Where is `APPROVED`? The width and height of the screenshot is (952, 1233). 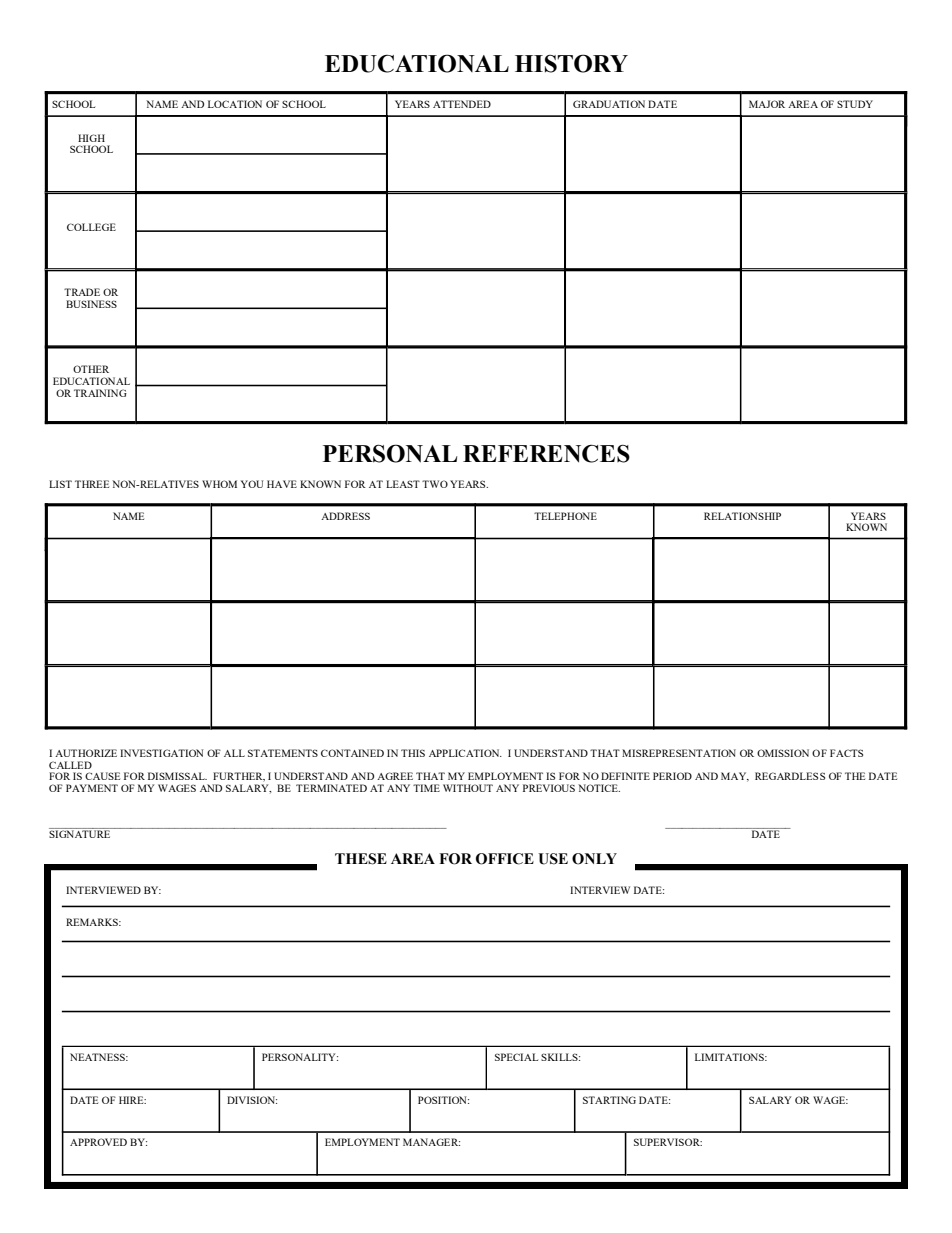 APPROVED is located at coordinates (98, 1142).
